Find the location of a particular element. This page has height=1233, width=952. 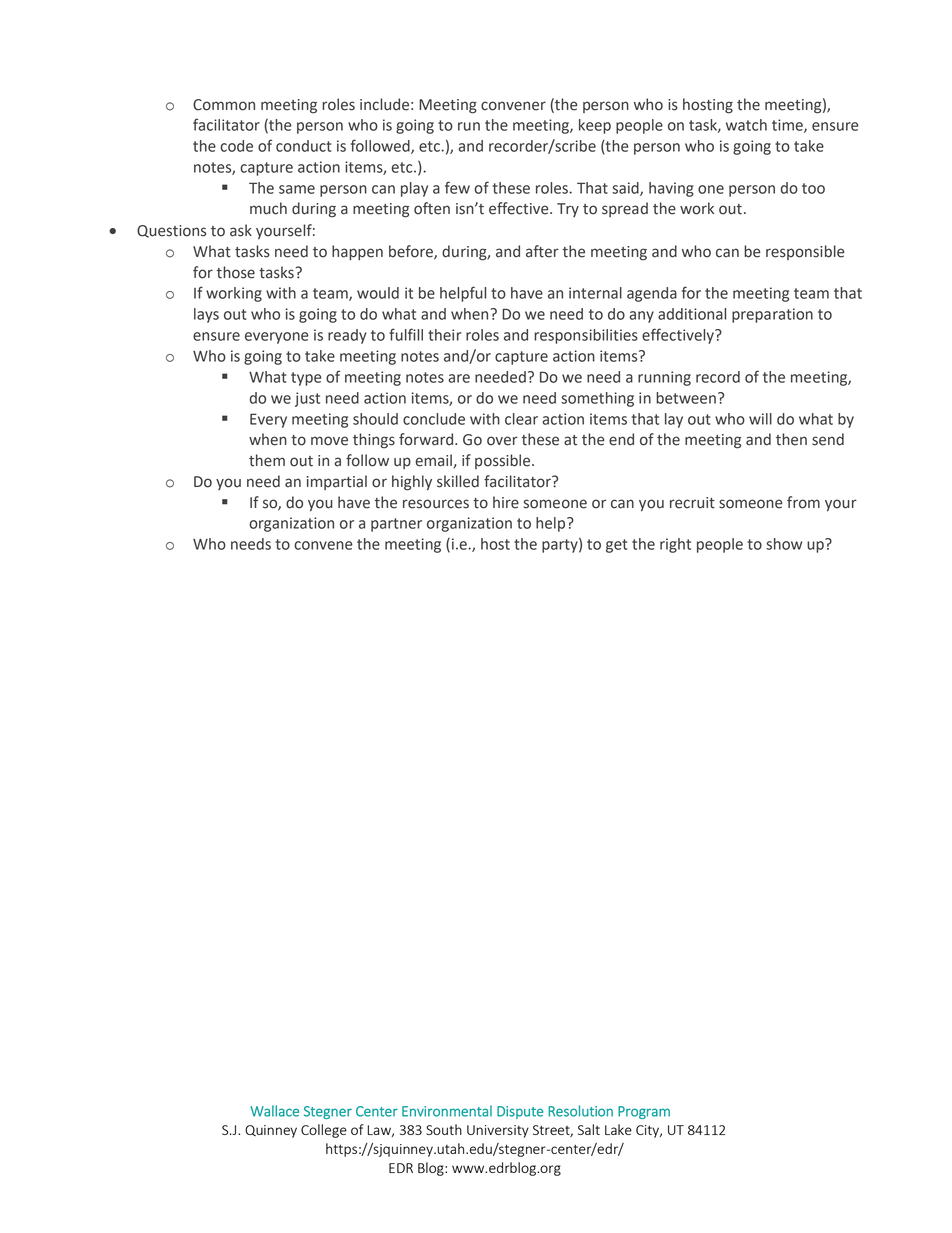

show is located at coordinates (784, 544).
